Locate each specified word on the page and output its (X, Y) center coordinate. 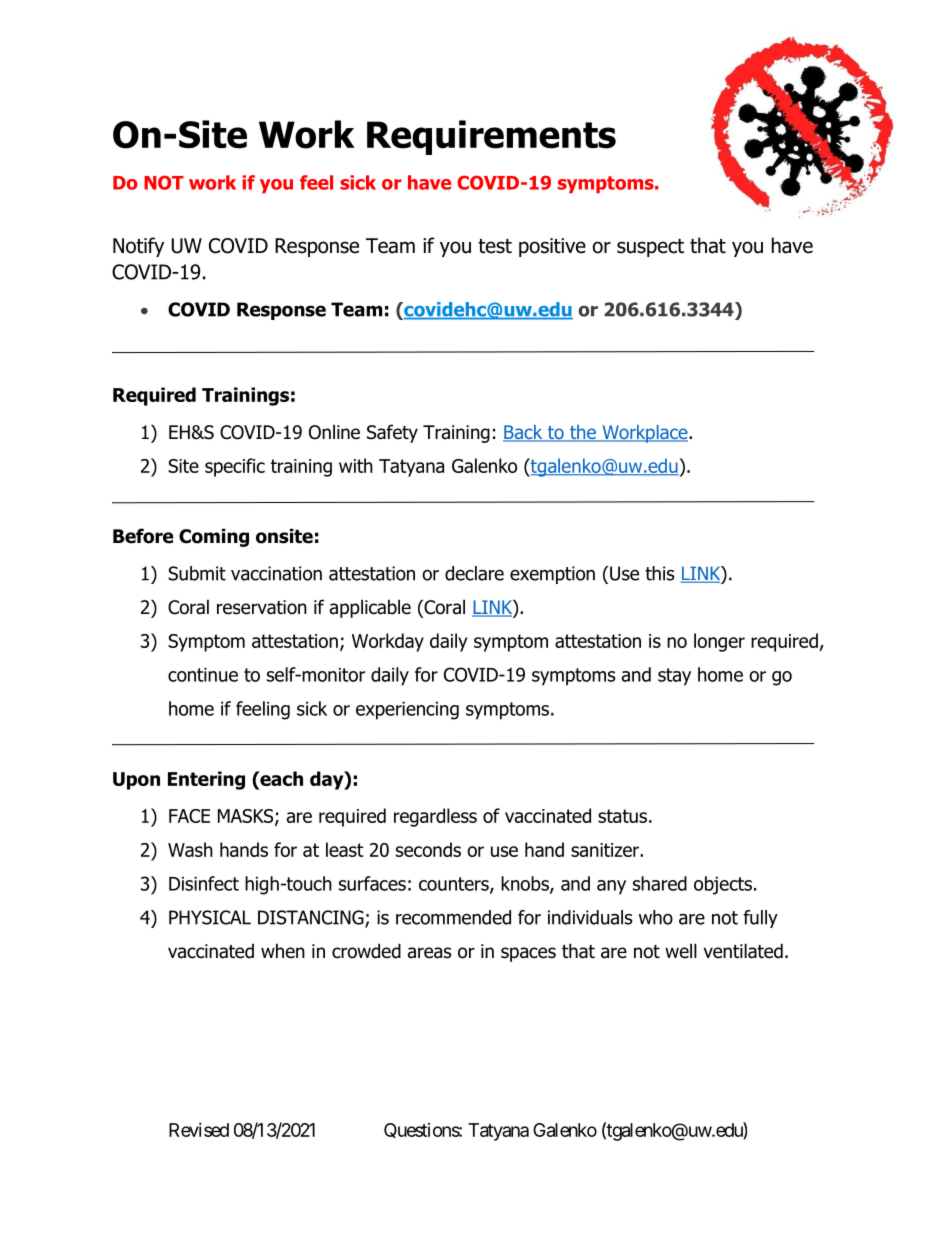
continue (203, 675)
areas (429, 953)
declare (474, 573)
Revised (199, 1130)
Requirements (491, 137)
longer (719, 642)
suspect (650, 248)
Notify (138, 247)
